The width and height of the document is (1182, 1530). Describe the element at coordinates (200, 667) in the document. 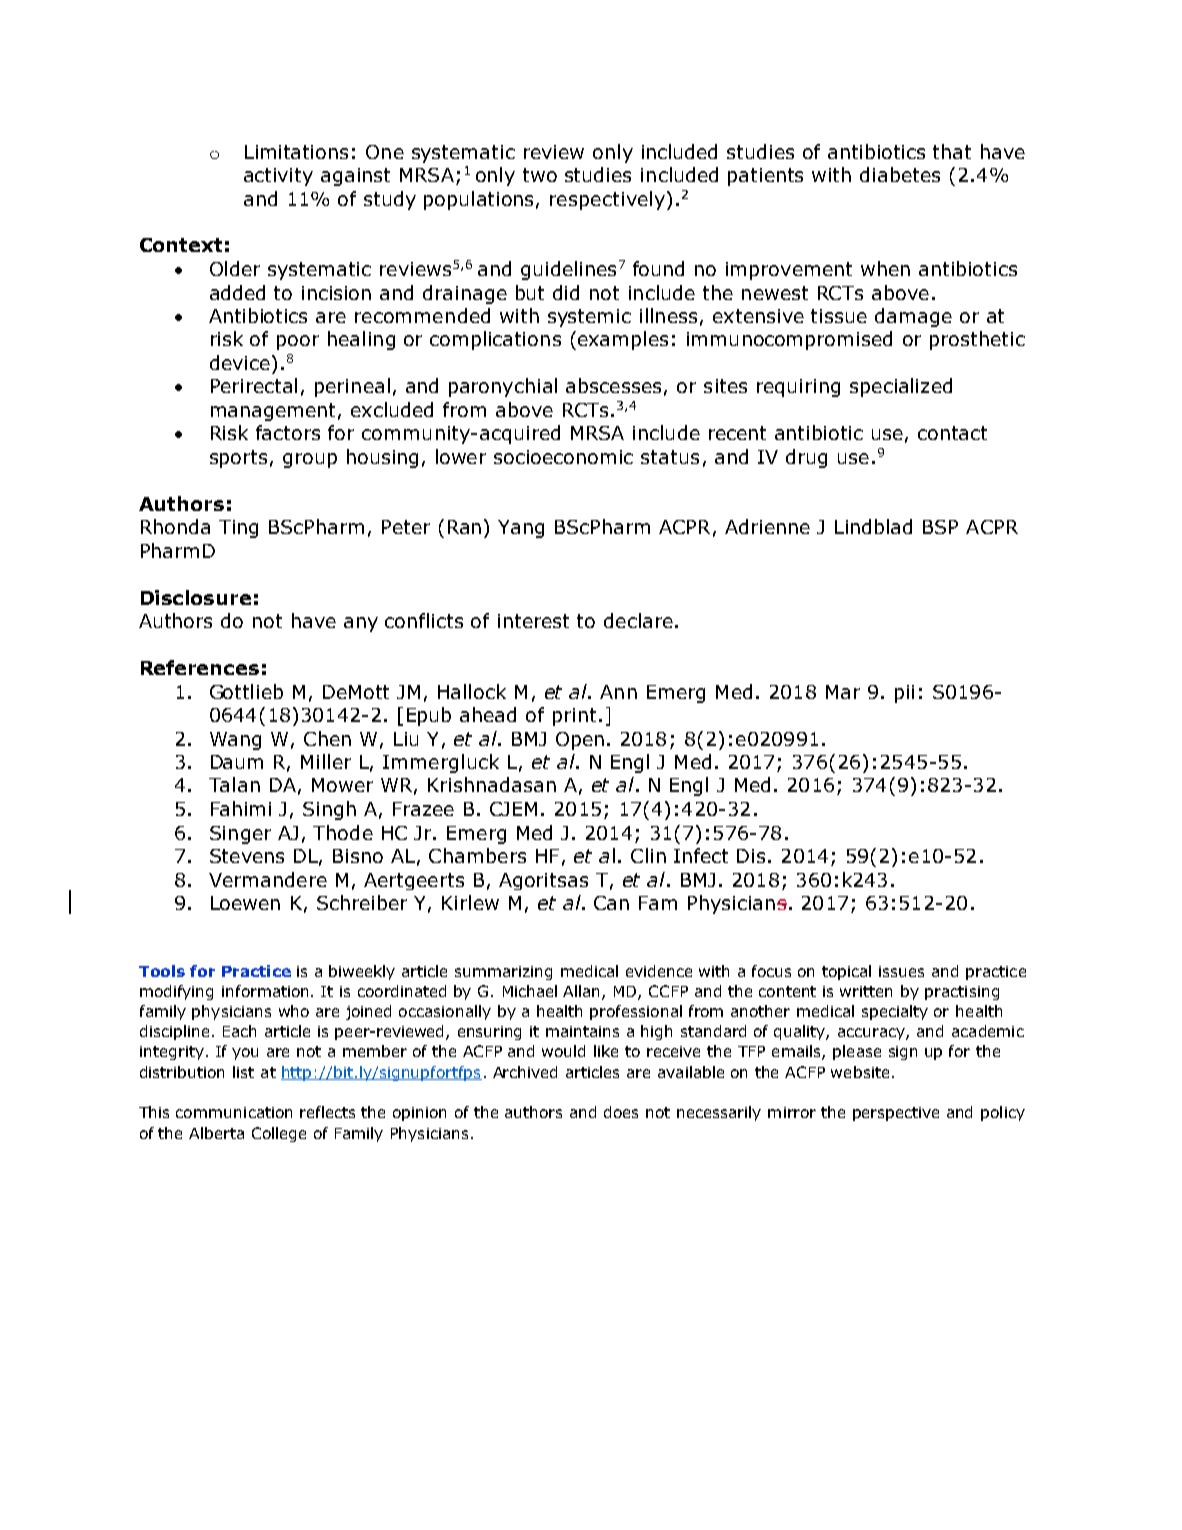

I see `References` at that location.
